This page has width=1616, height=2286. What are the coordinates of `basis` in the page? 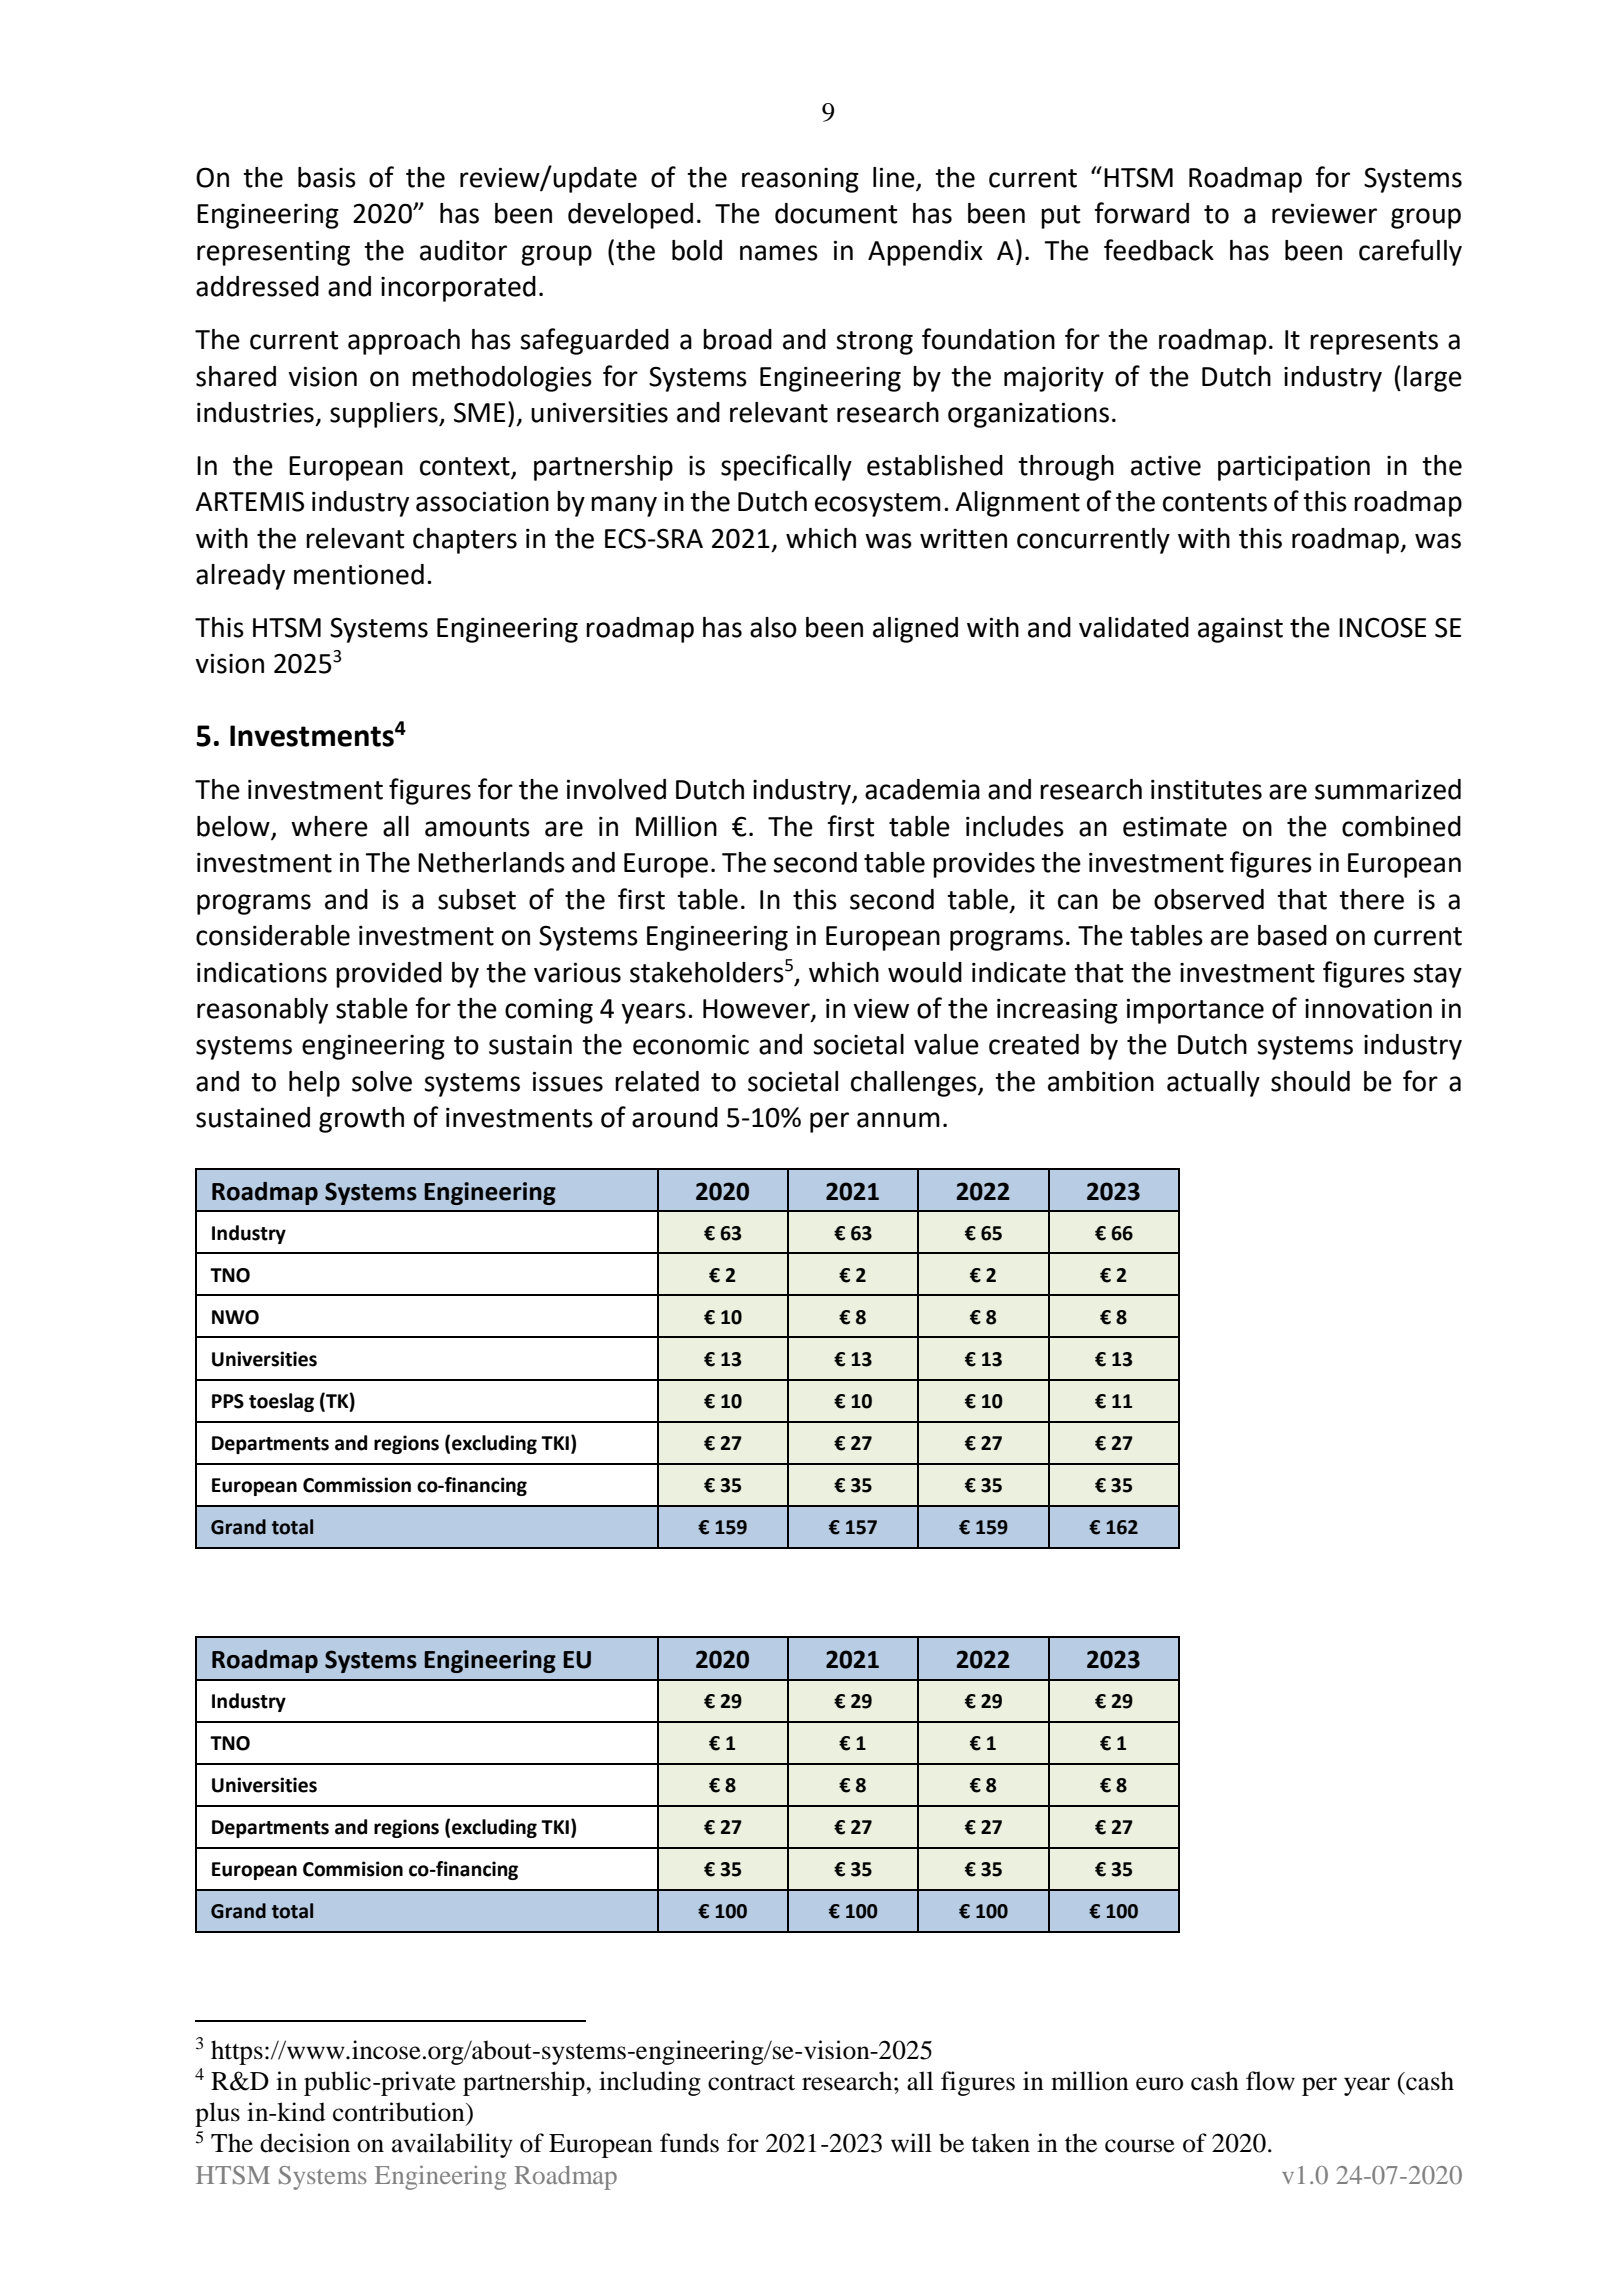 It's located at (327, 177).
